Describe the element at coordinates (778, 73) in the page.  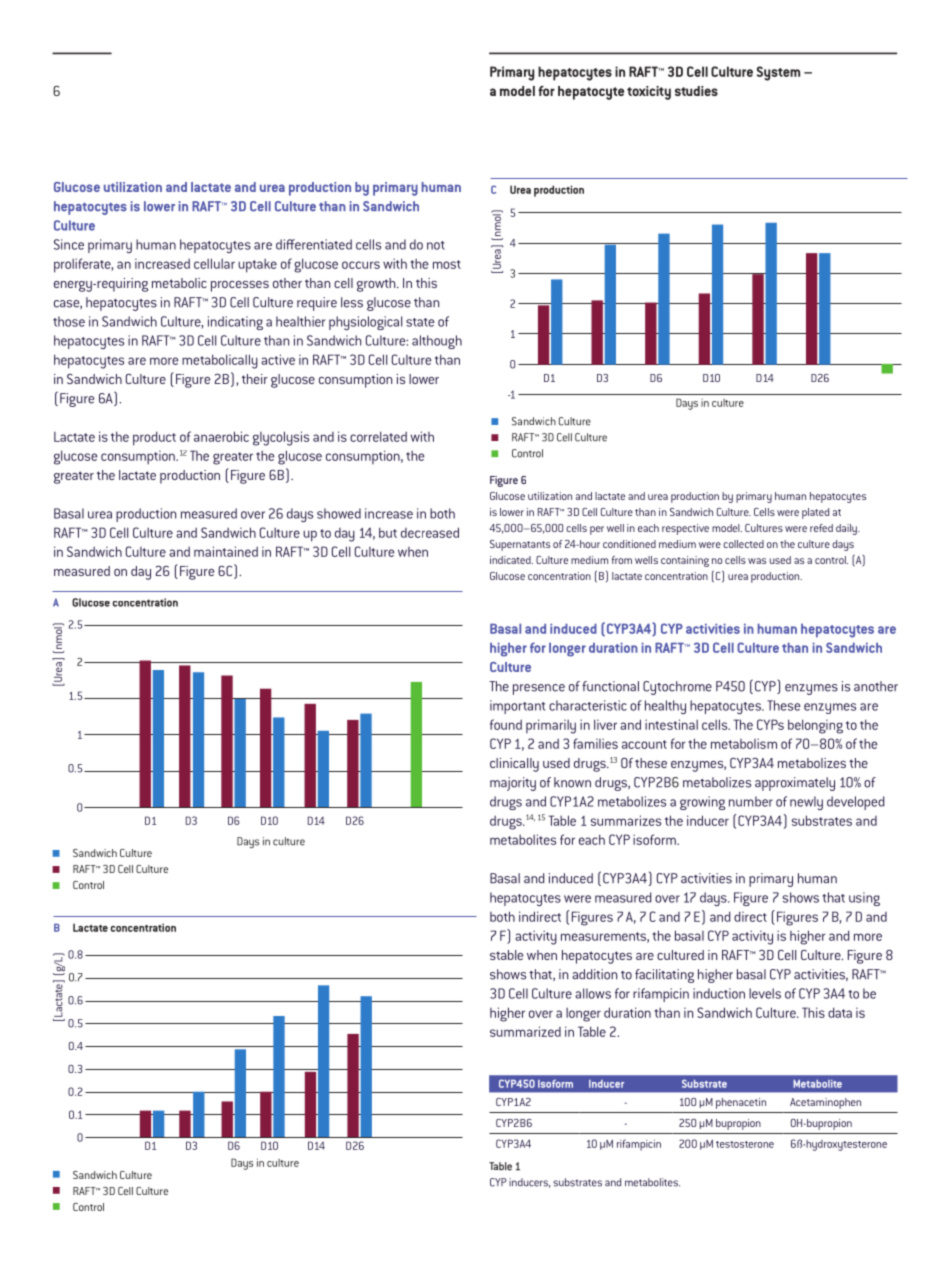
I see `System` at that location.
